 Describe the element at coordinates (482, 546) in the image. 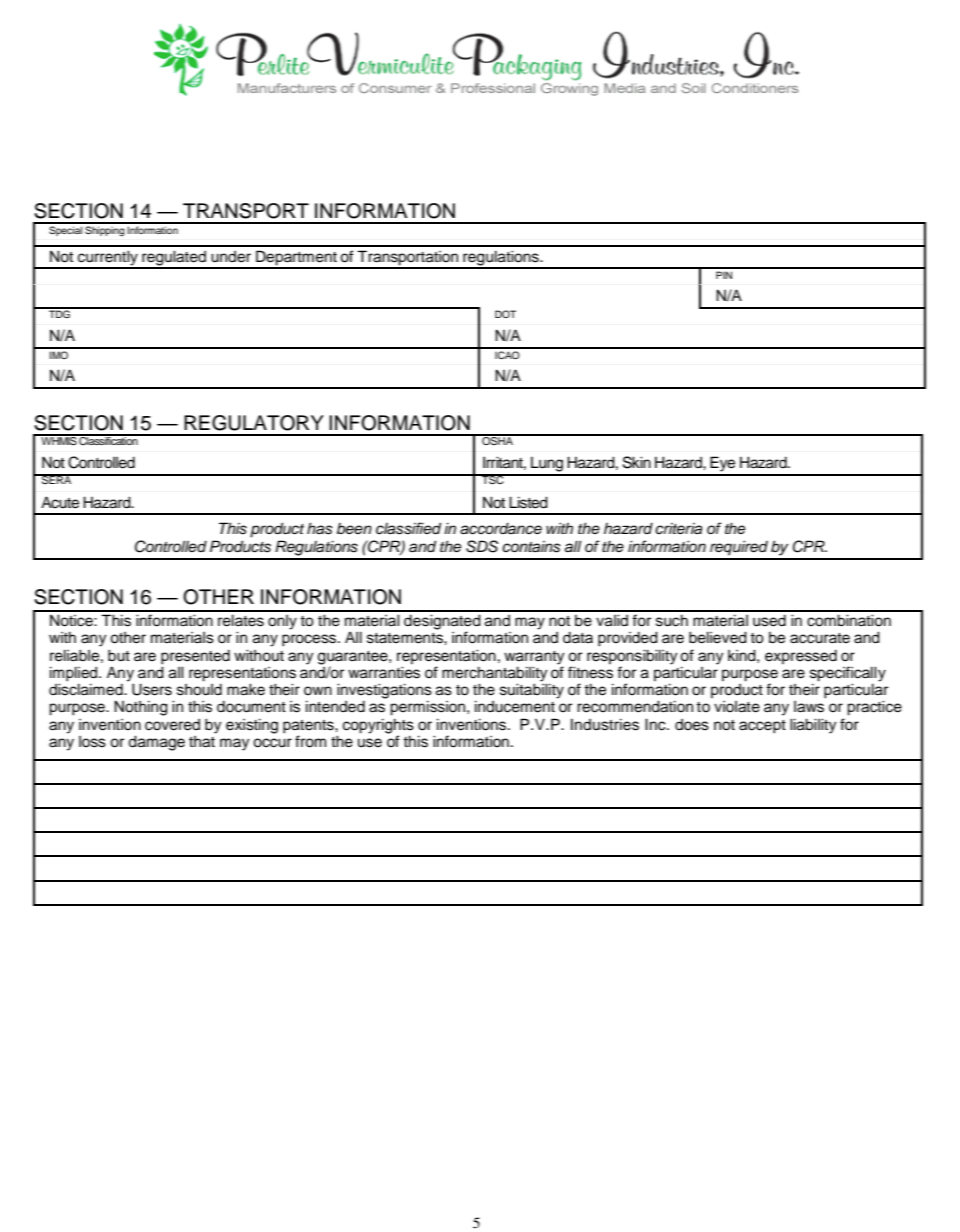

I see `SDS` at that location.
